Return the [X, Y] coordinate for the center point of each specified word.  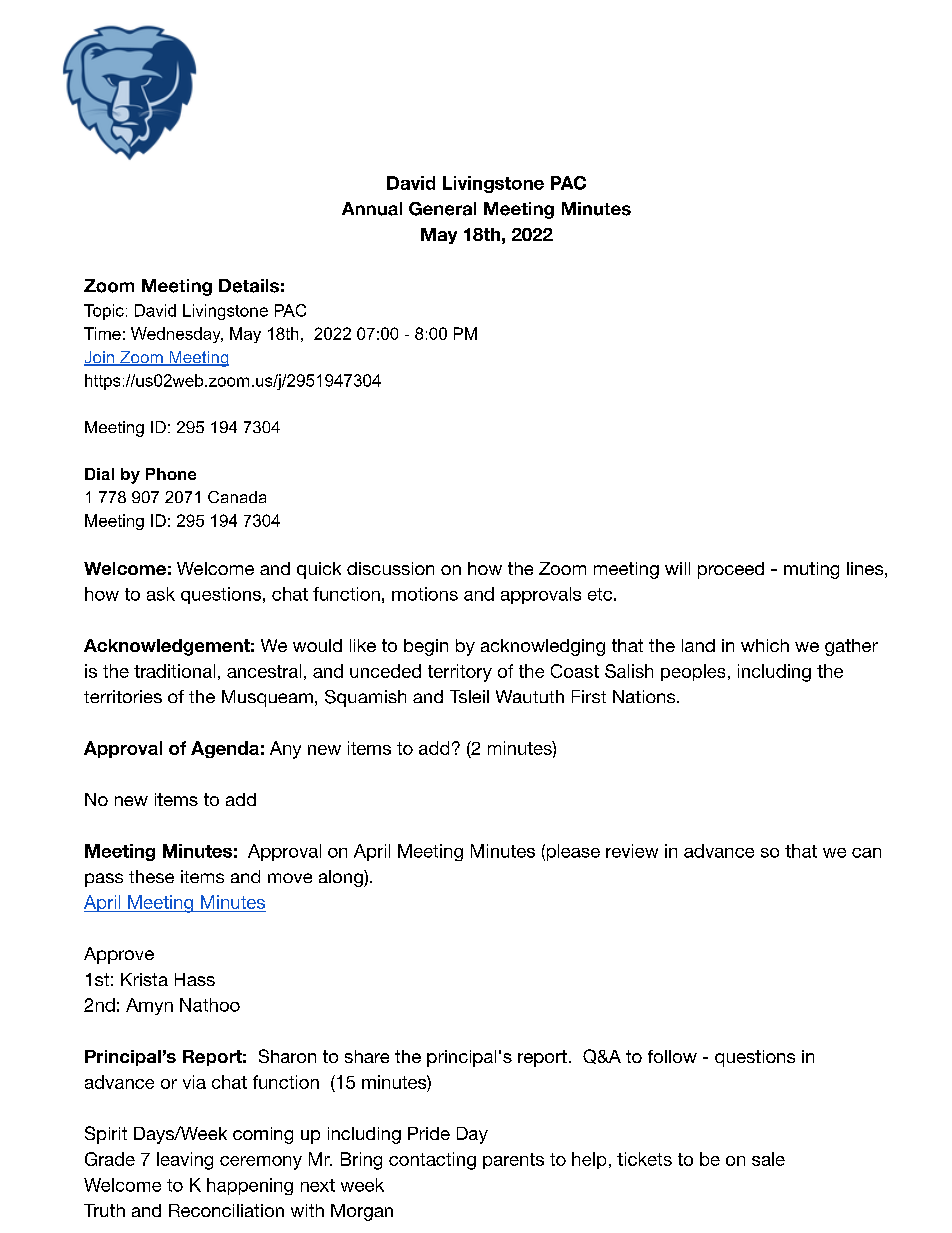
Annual [372, 209]
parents [513, 1161]
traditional [174, 671]
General [442, 209]
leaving [185, 1161]
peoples [693, 672]
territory [460, 673]
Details [249, 286]
